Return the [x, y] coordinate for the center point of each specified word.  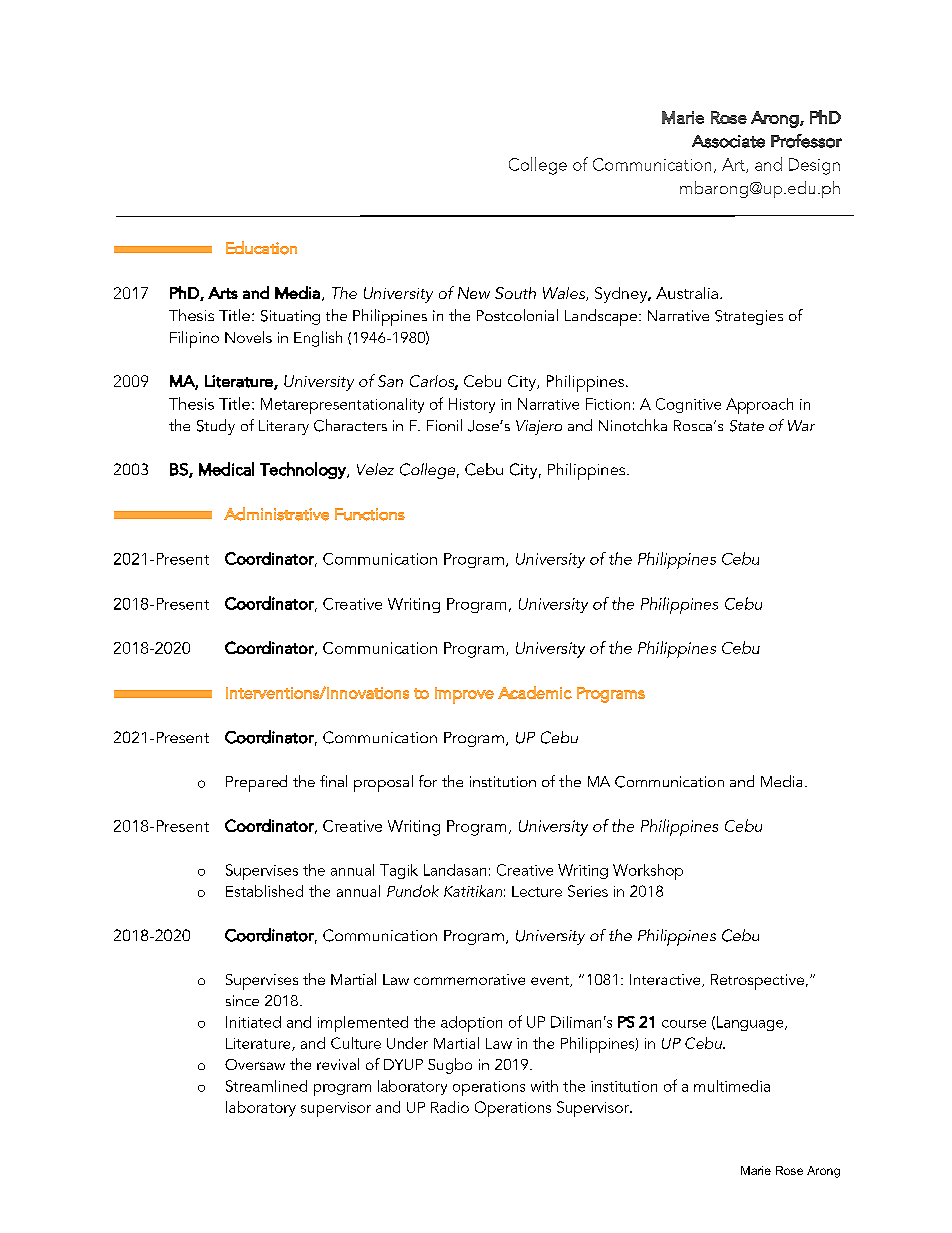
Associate [728, 141]
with [544, 1086]
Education [261, 248]
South [515, 293]
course [684, 1024]
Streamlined [266, 1086]
